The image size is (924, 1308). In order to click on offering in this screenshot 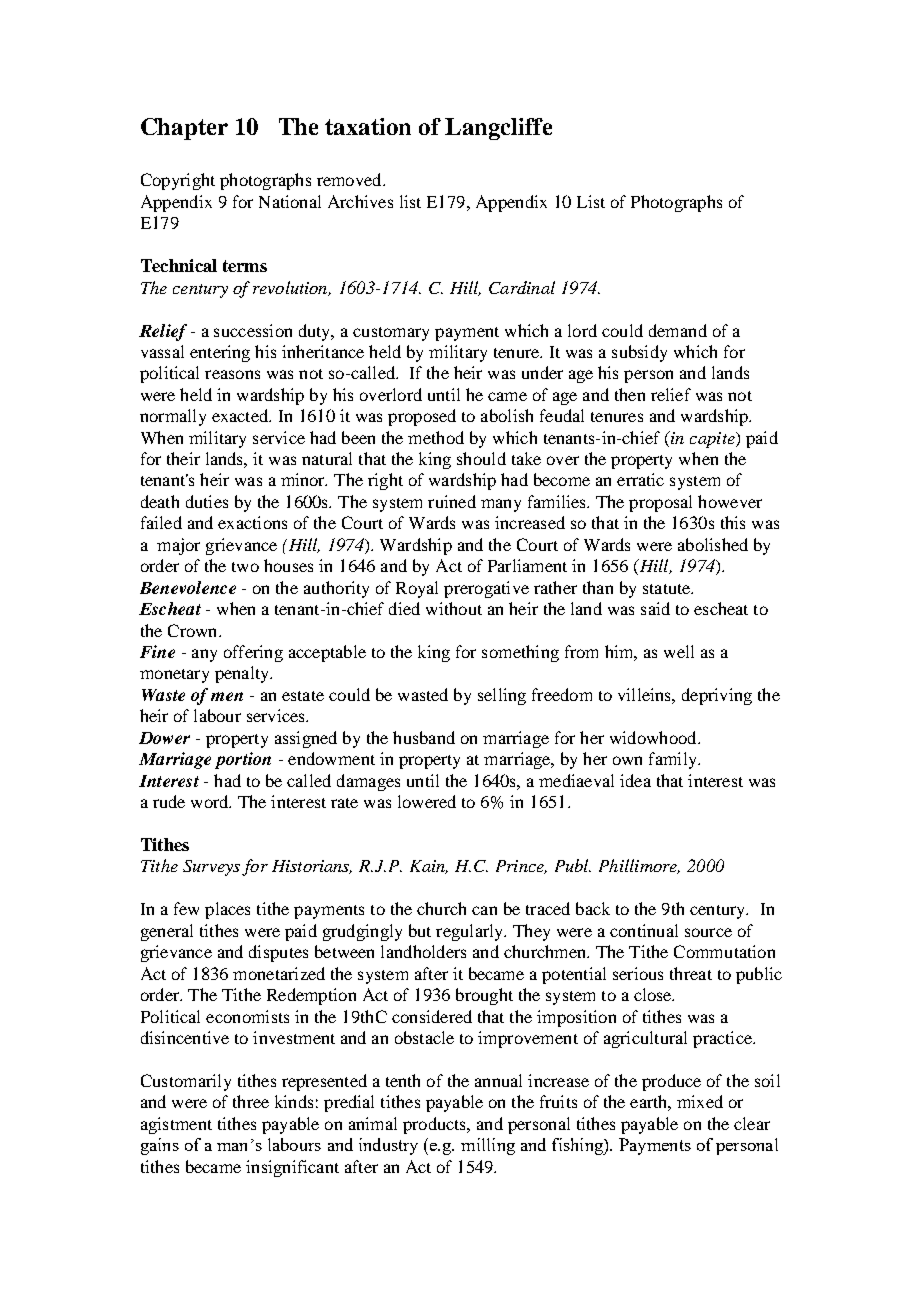, I will do `click(253, 653)`.
